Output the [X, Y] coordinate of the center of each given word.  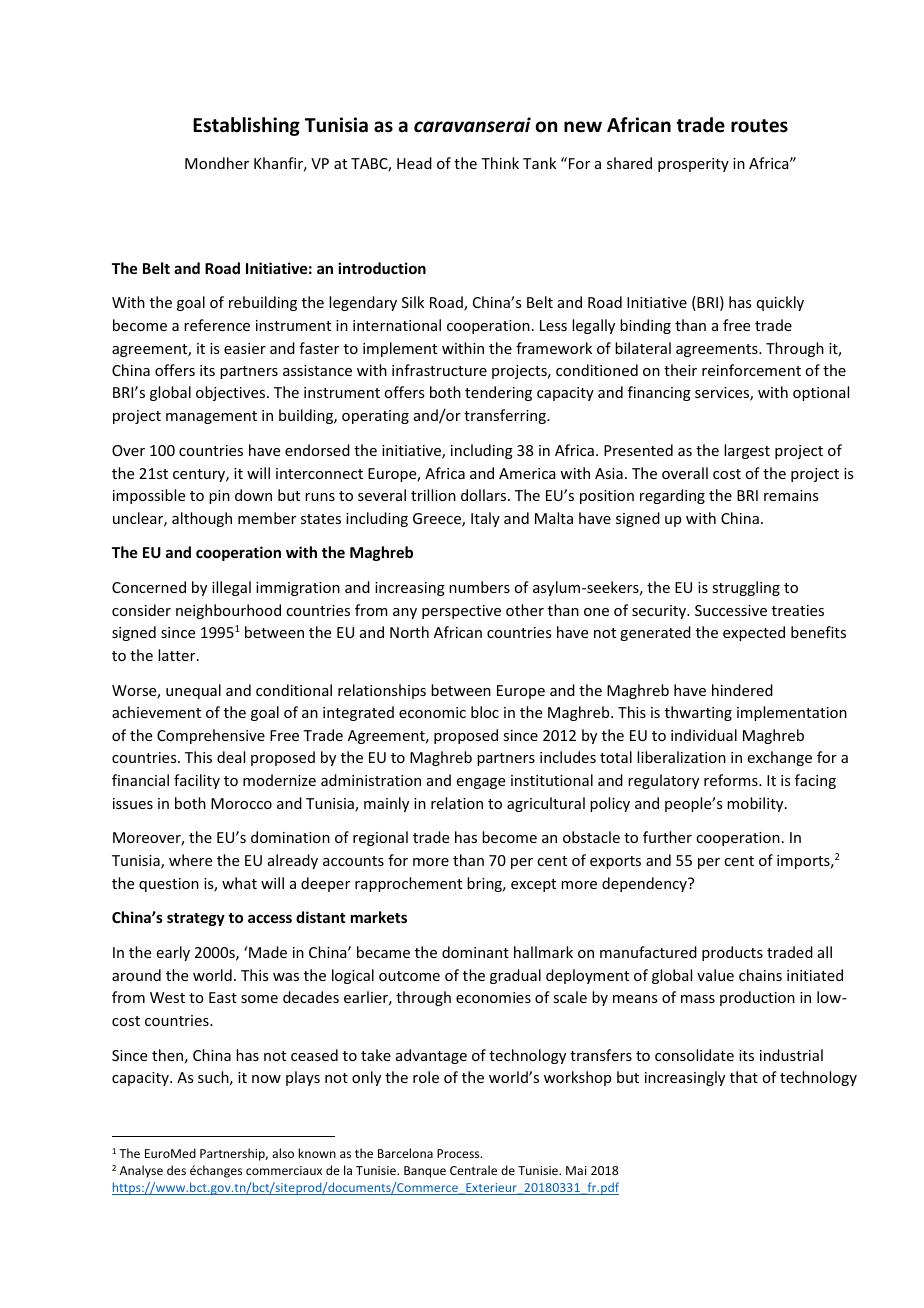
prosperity [693, 165]
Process [459, 1153]
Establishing [246, 126]
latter [178, 655]
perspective [461, 612]
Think [500, 163]
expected [754, 633]
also [283, 1153]
